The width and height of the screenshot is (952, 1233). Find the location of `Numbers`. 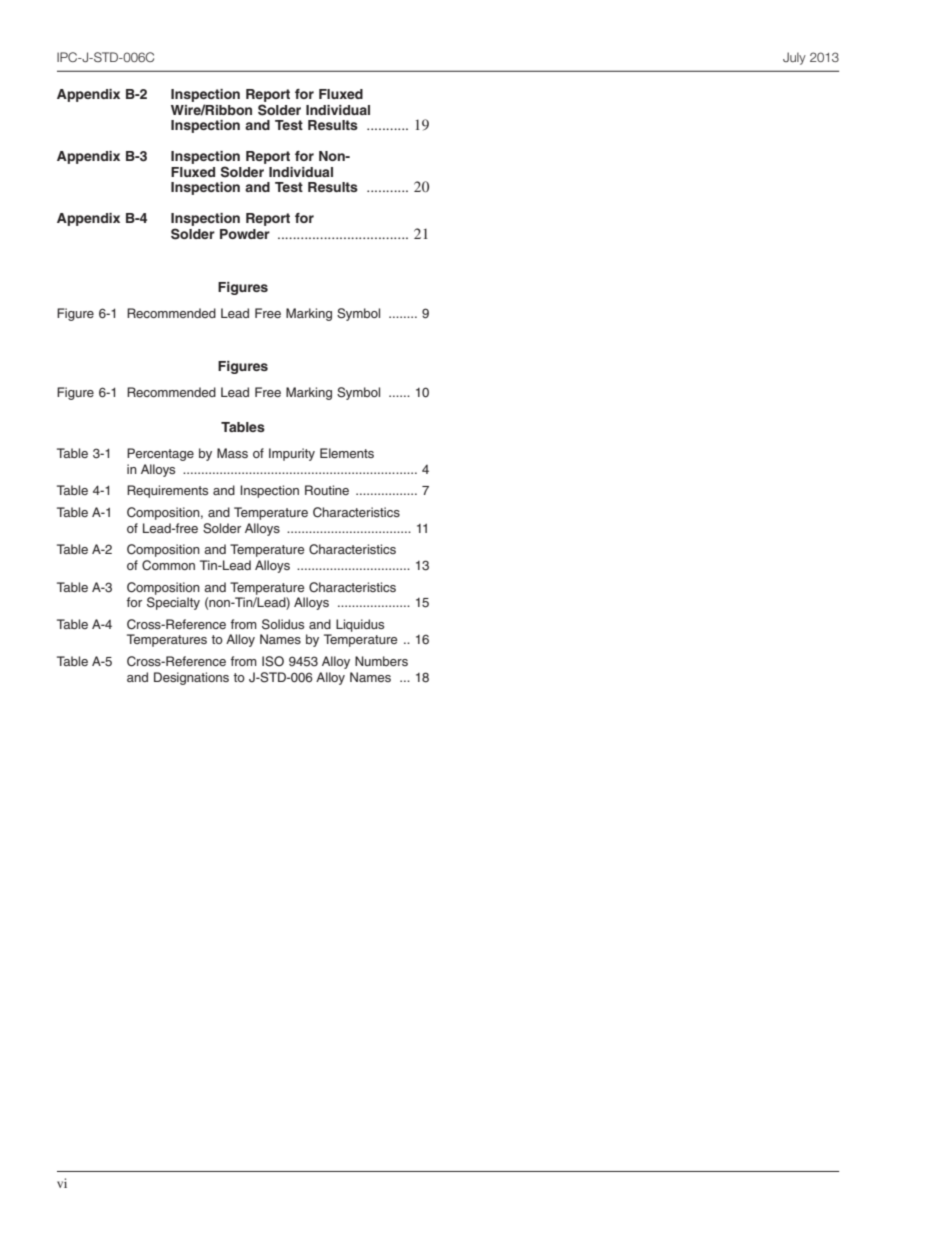

Numbers is located at coordinates (381, 661).
